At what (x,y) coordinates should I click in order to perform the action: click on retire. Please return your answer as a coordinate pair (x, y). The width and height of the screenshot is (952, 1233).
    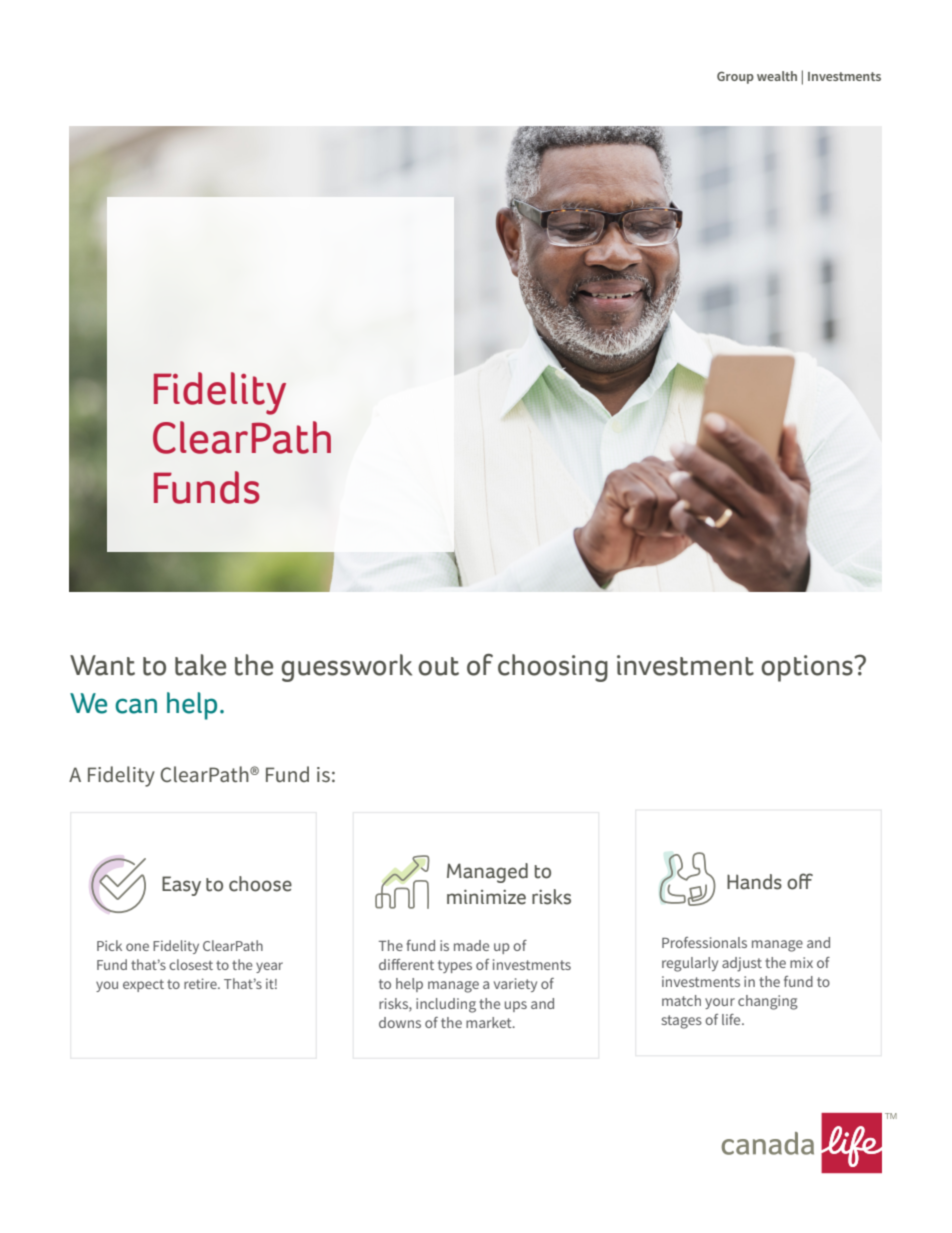
    Looking at the image, I should click on (201, 983).
